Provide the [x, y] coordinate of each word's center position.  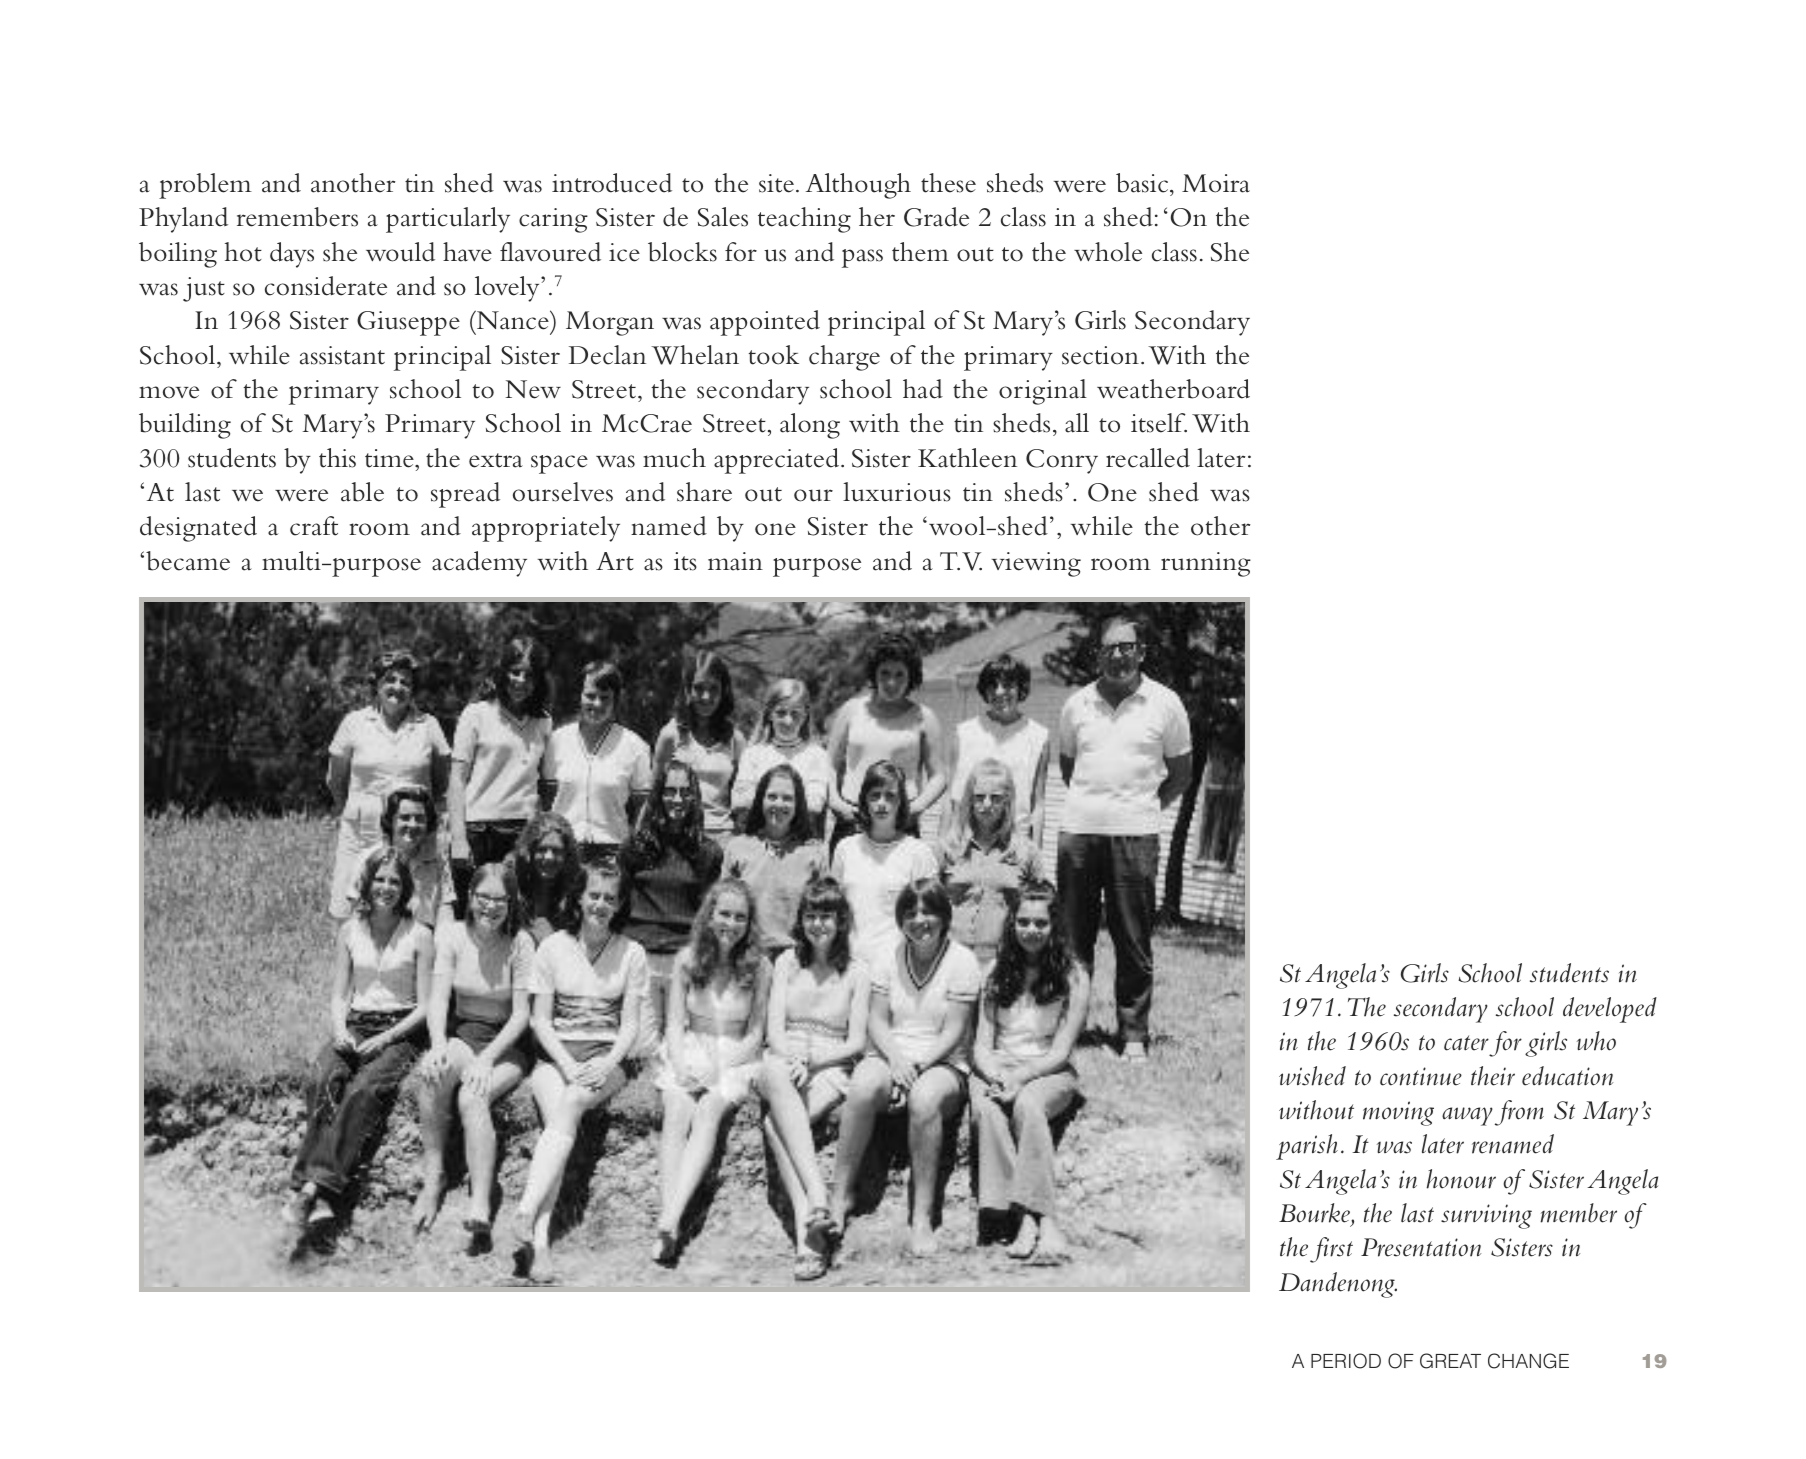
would [400, 252]
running [1206, 564]
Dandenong [1338, 1285]
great [1450, 1361]
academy [479, 564]
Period [1346, 1361]
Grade [936, 217]
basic [1143, 183]
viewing [1036, 564]
